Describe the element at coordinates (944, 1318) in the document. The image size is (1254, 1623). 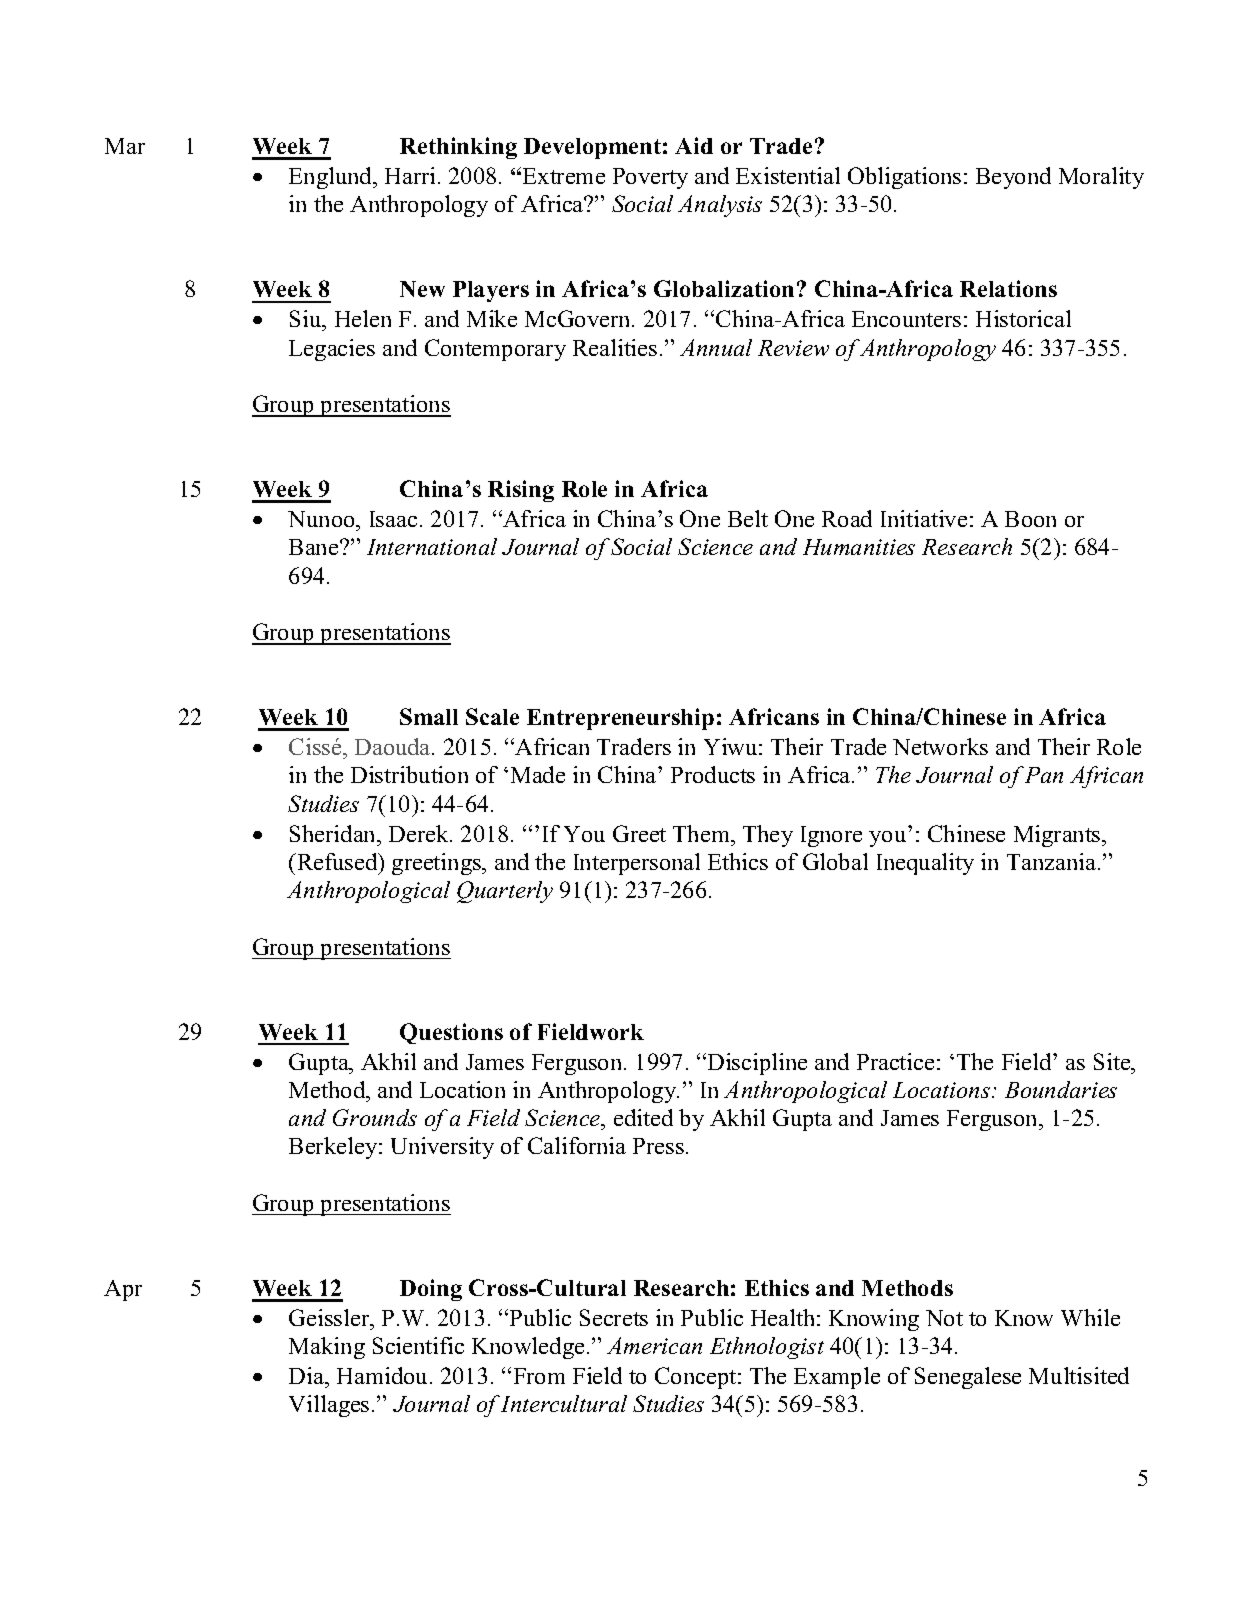
I see `Not` at that location.
